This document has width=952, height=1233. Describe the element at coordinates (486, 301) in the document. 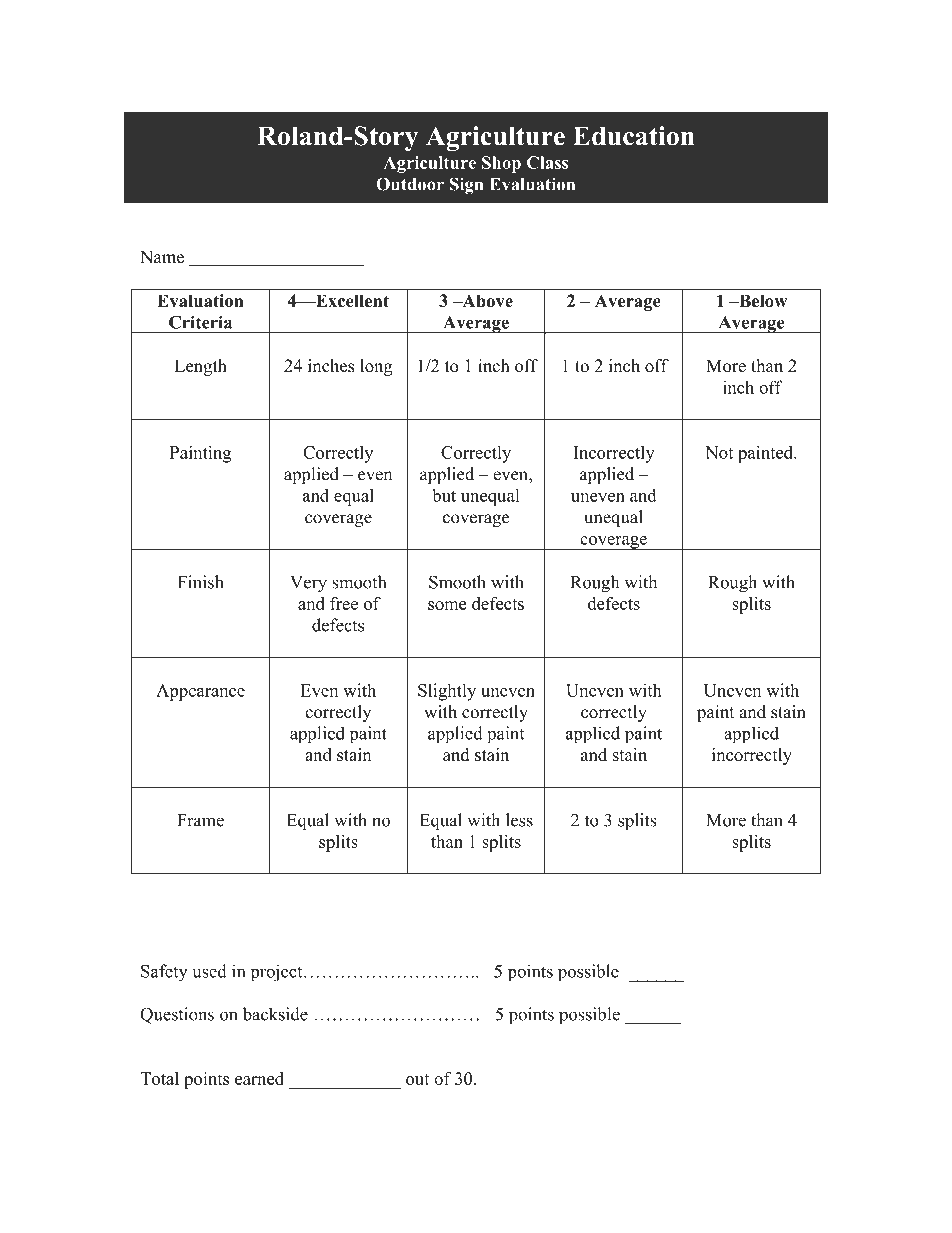

I see `Above` at that location.
